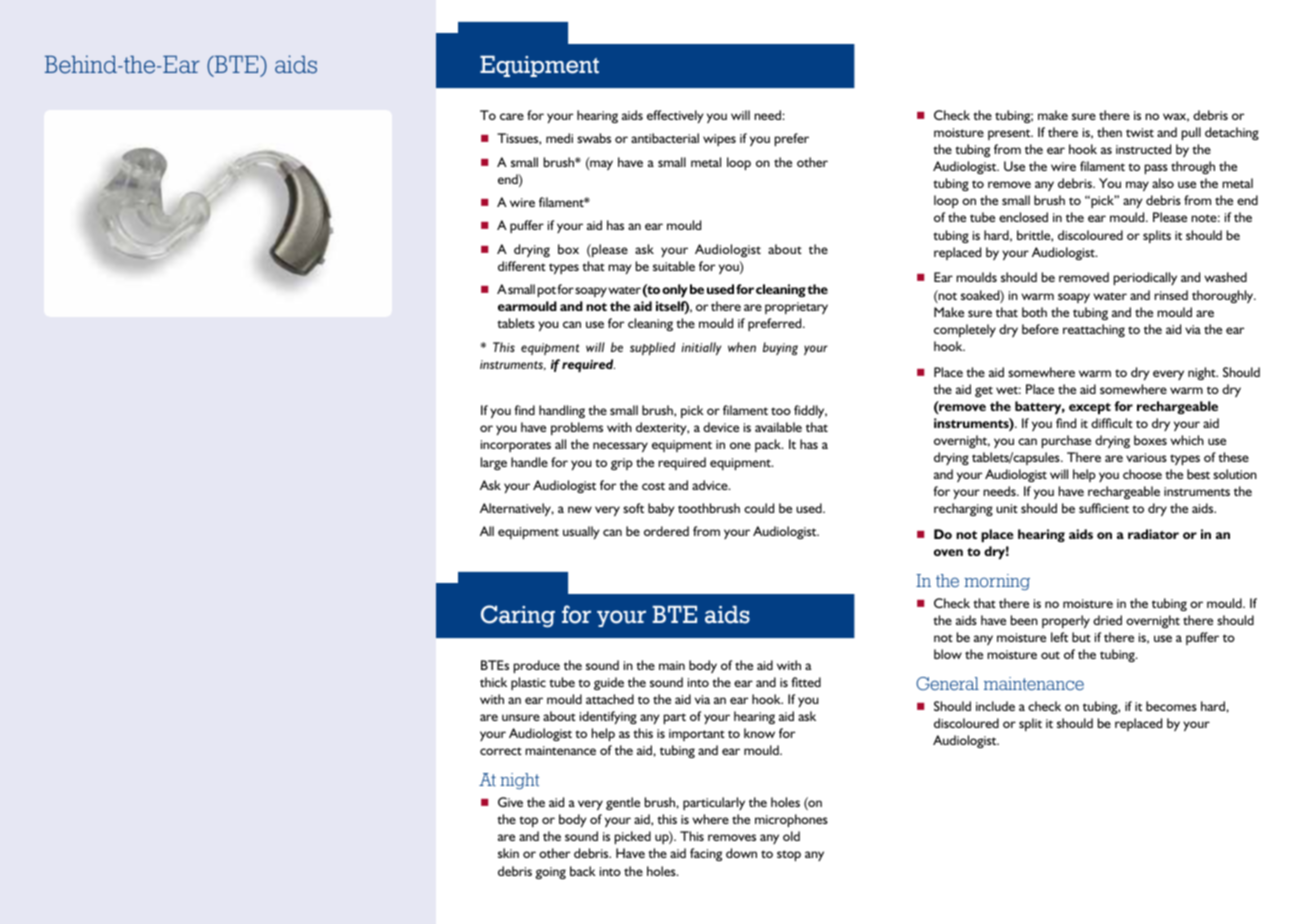  I want to click on swabs, so click(594, 138).
